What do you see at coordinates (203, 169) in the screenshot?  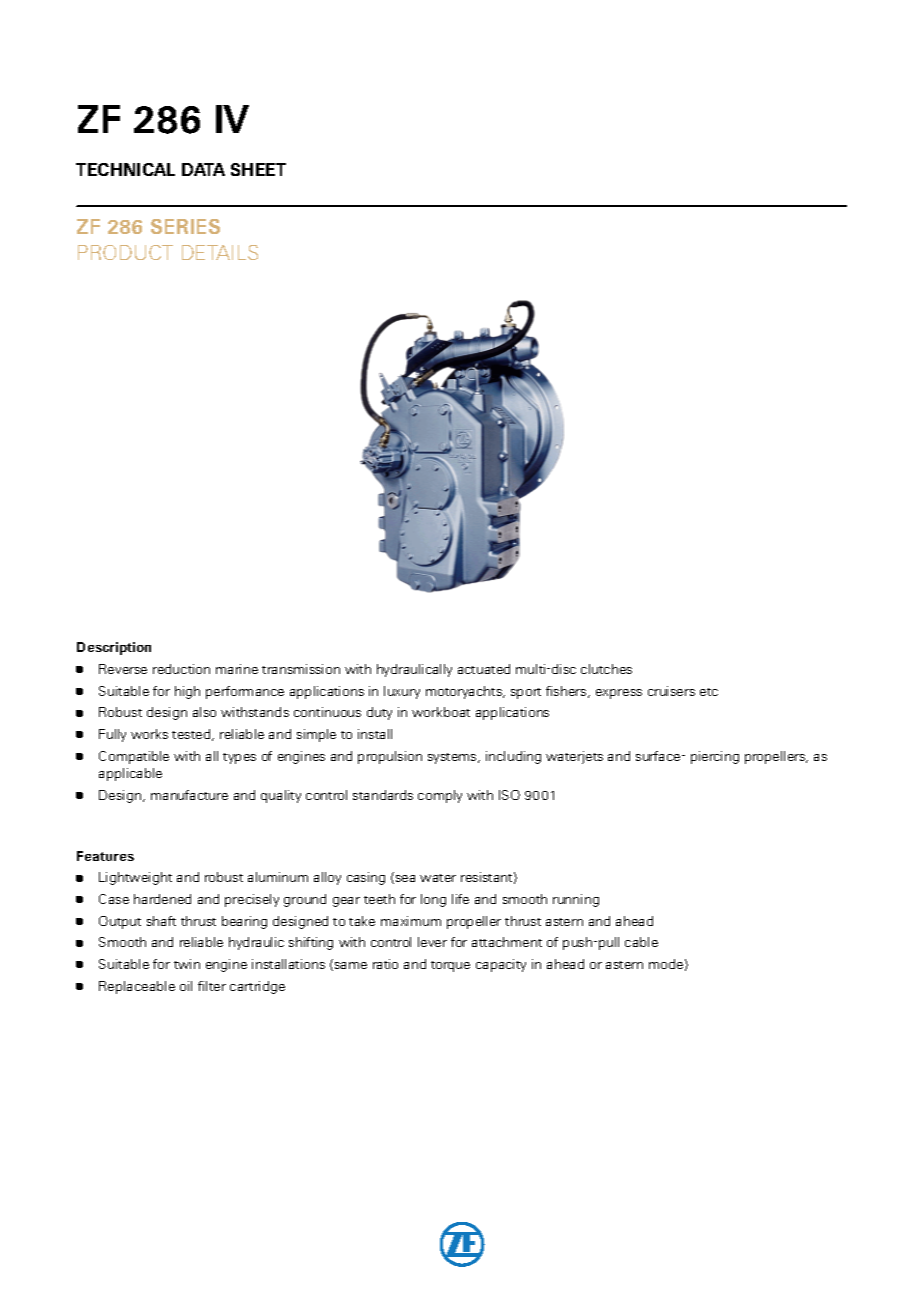 I see `DATA` at bounding box center [203, 169].
